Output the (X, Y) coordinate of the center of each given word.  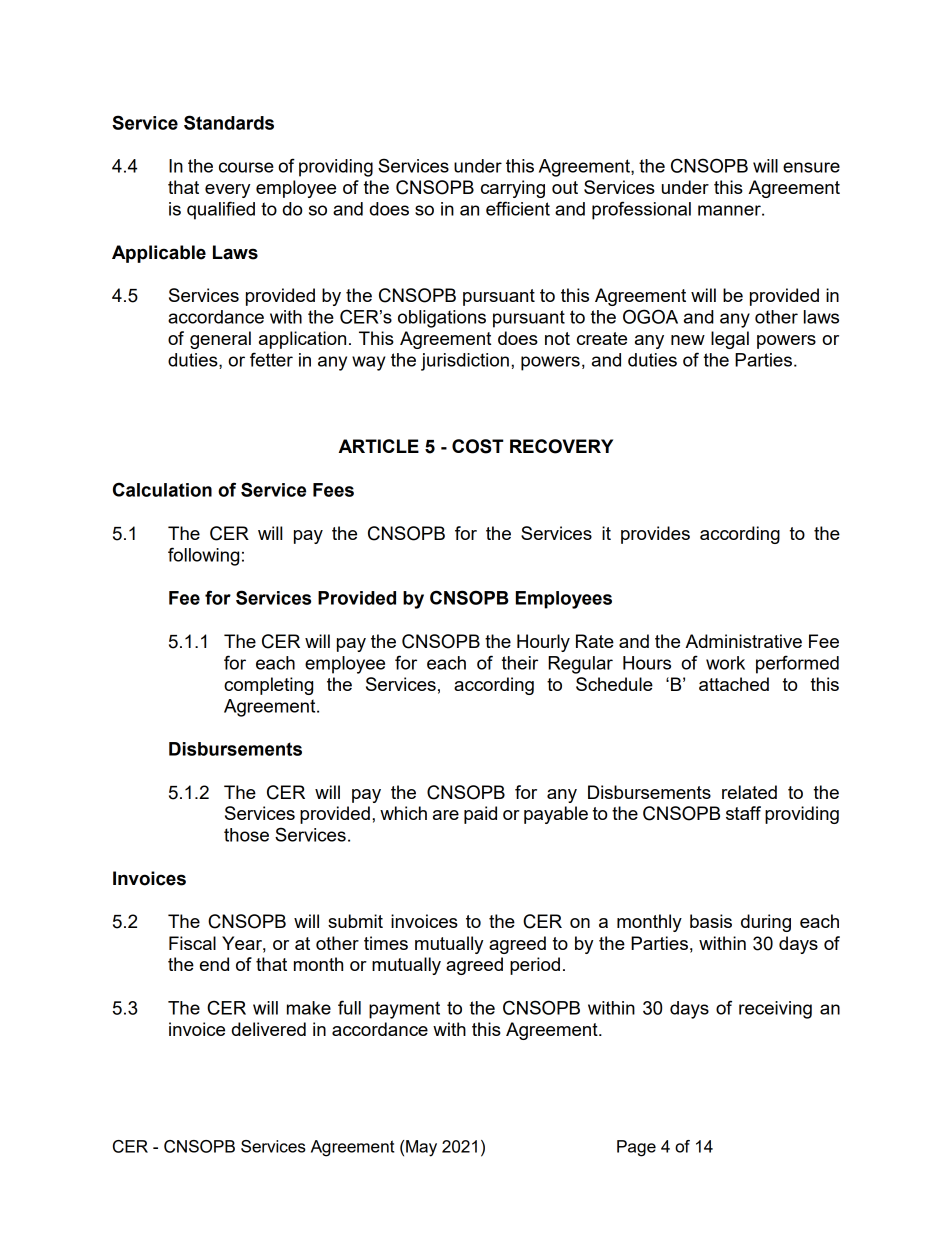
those (246, 835)
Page (636, 1148)
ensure (811, 167)
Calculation (162, 489)
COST (478, 446)
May (421, 1148)
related (749, 792)
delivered (269, 1029)
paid (480, 815)
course (246, 167)
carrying (513, 189)
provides (655, 535)
